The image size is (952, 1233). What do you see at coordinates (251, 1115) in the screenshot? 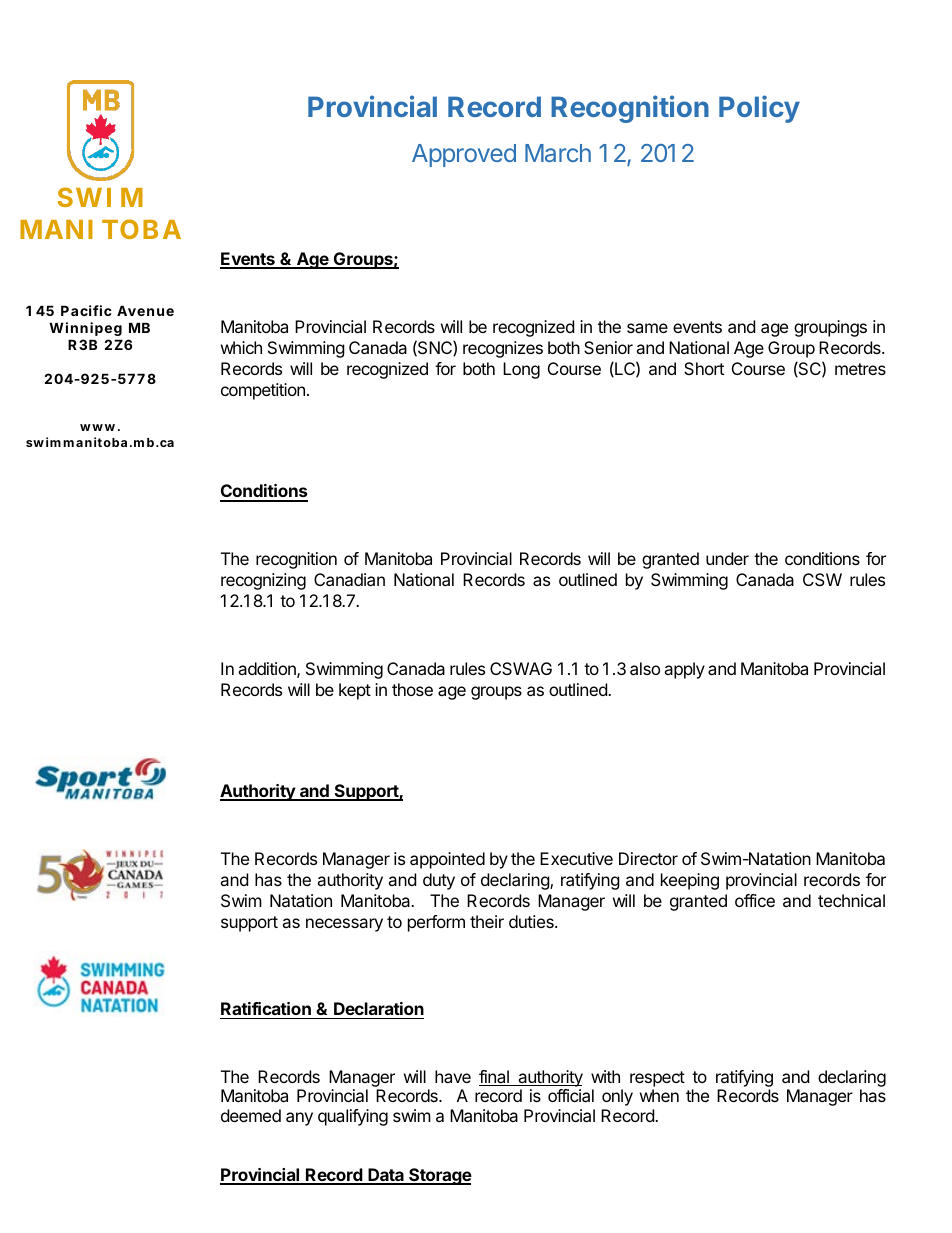
I see `deemed` at bounding box center [251, 1115].
